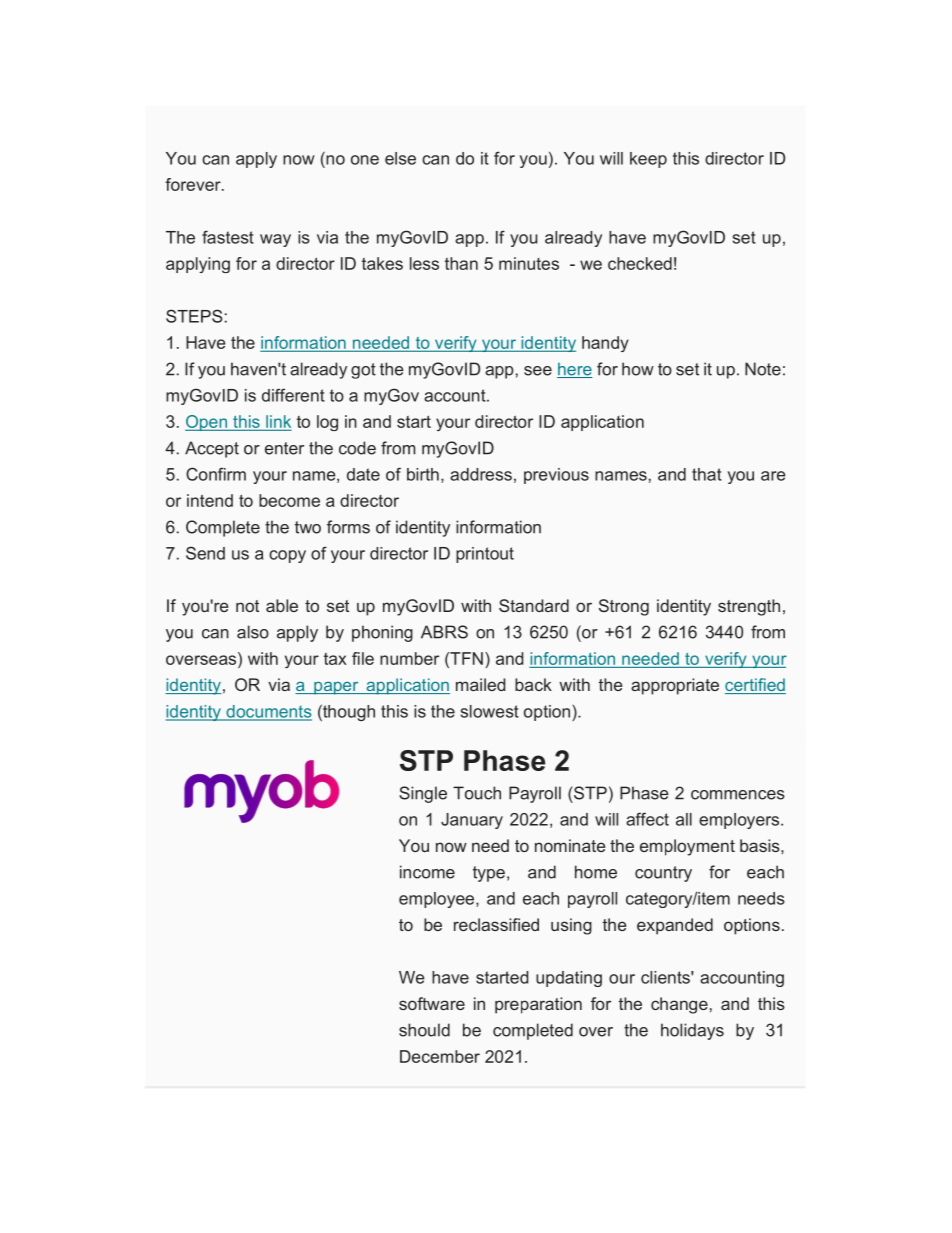  What do you see at coordinates (400, 158) in the screenshot?
I see `else` at bounding box center [400, 158].
